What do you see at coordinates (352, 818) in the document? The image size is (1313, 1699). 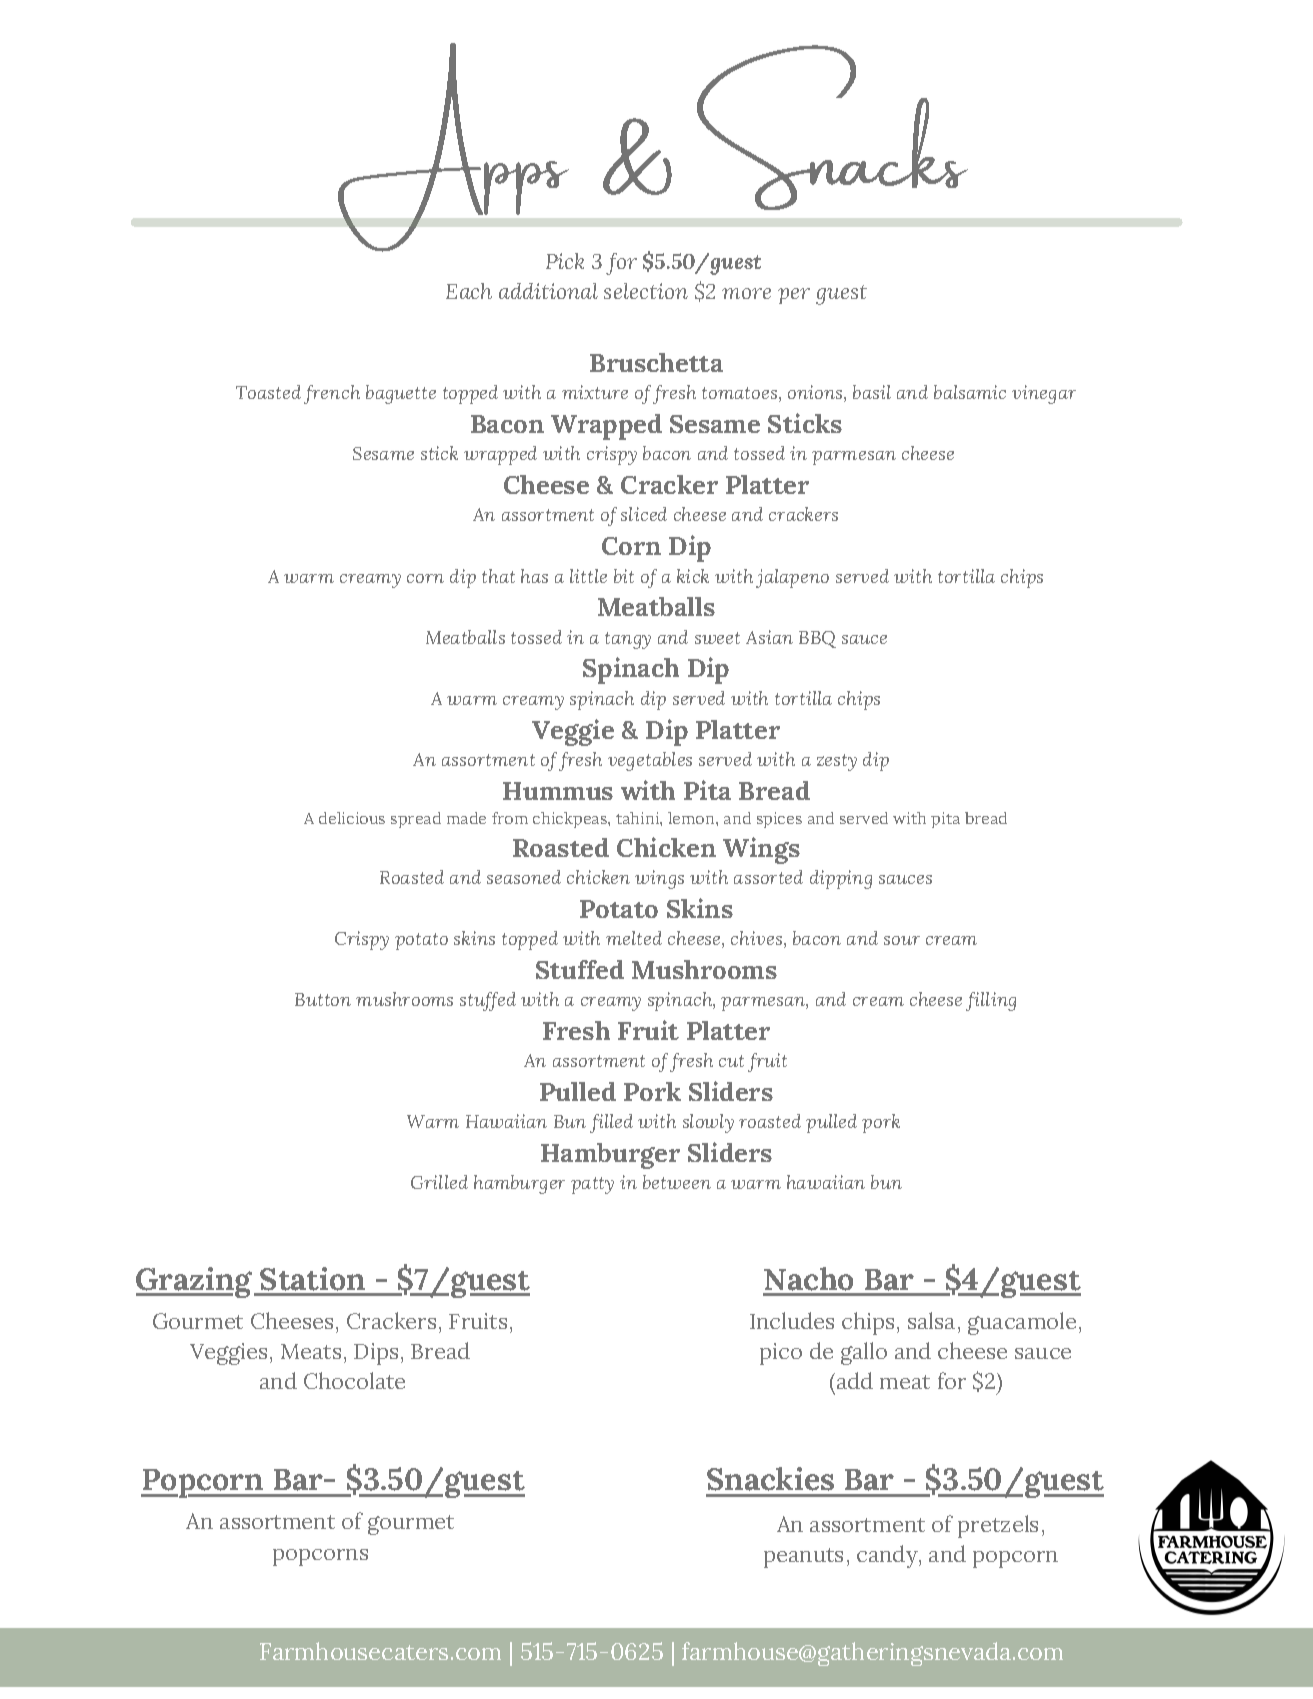 I see `delicious` at bounding box center [352, 818].
